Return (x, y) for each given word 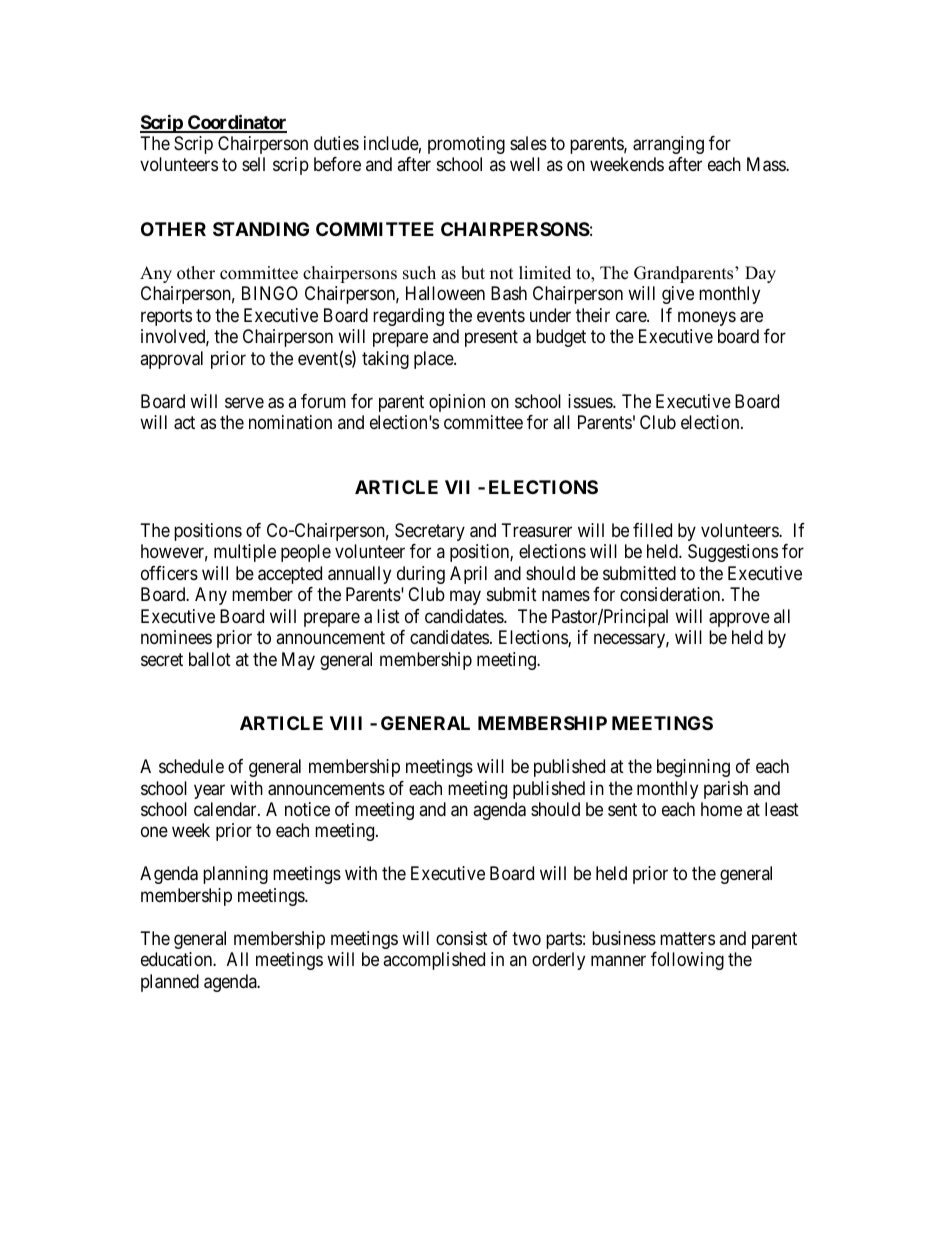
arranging (668, 145)
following (687, 961)
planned (170, 983)
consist (462, 938)
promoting (466, 145)
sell (253, 164)
